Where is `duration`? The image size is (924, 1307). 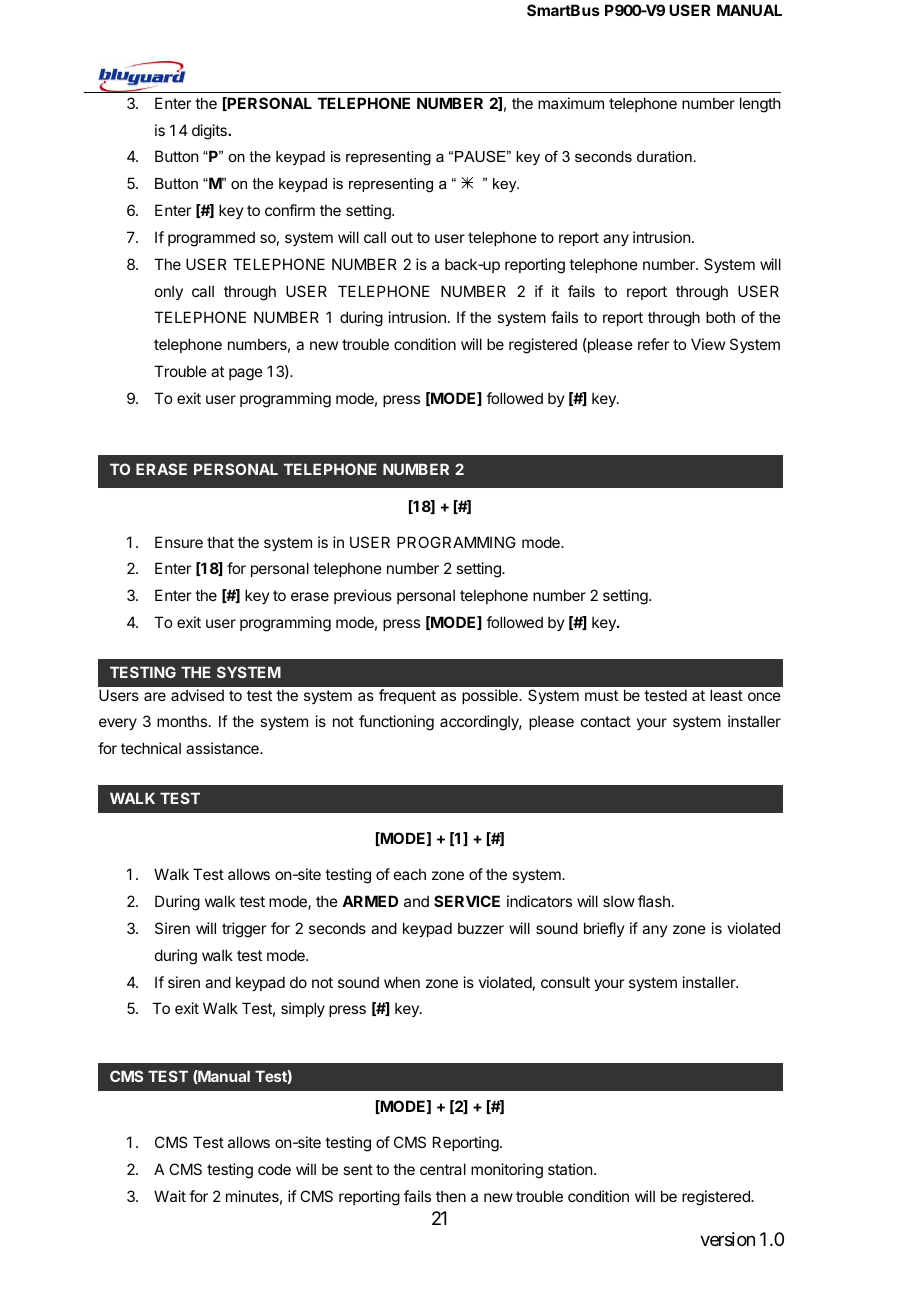
duration is located at coordinates (664, 156).
